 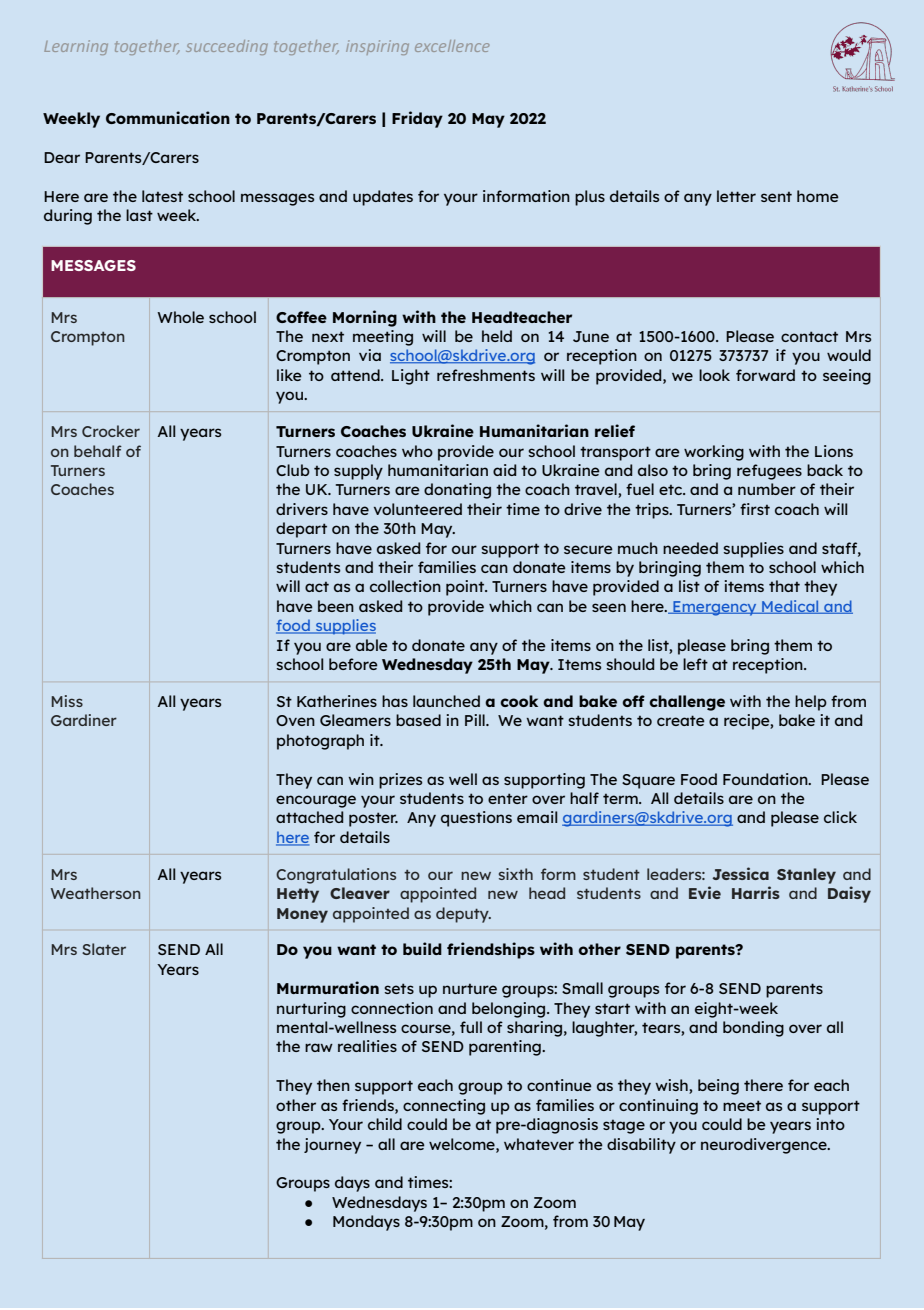 What do you see at coordinates (765, 375) in the image?
I see `forward` at bounding box center [765, 375].
